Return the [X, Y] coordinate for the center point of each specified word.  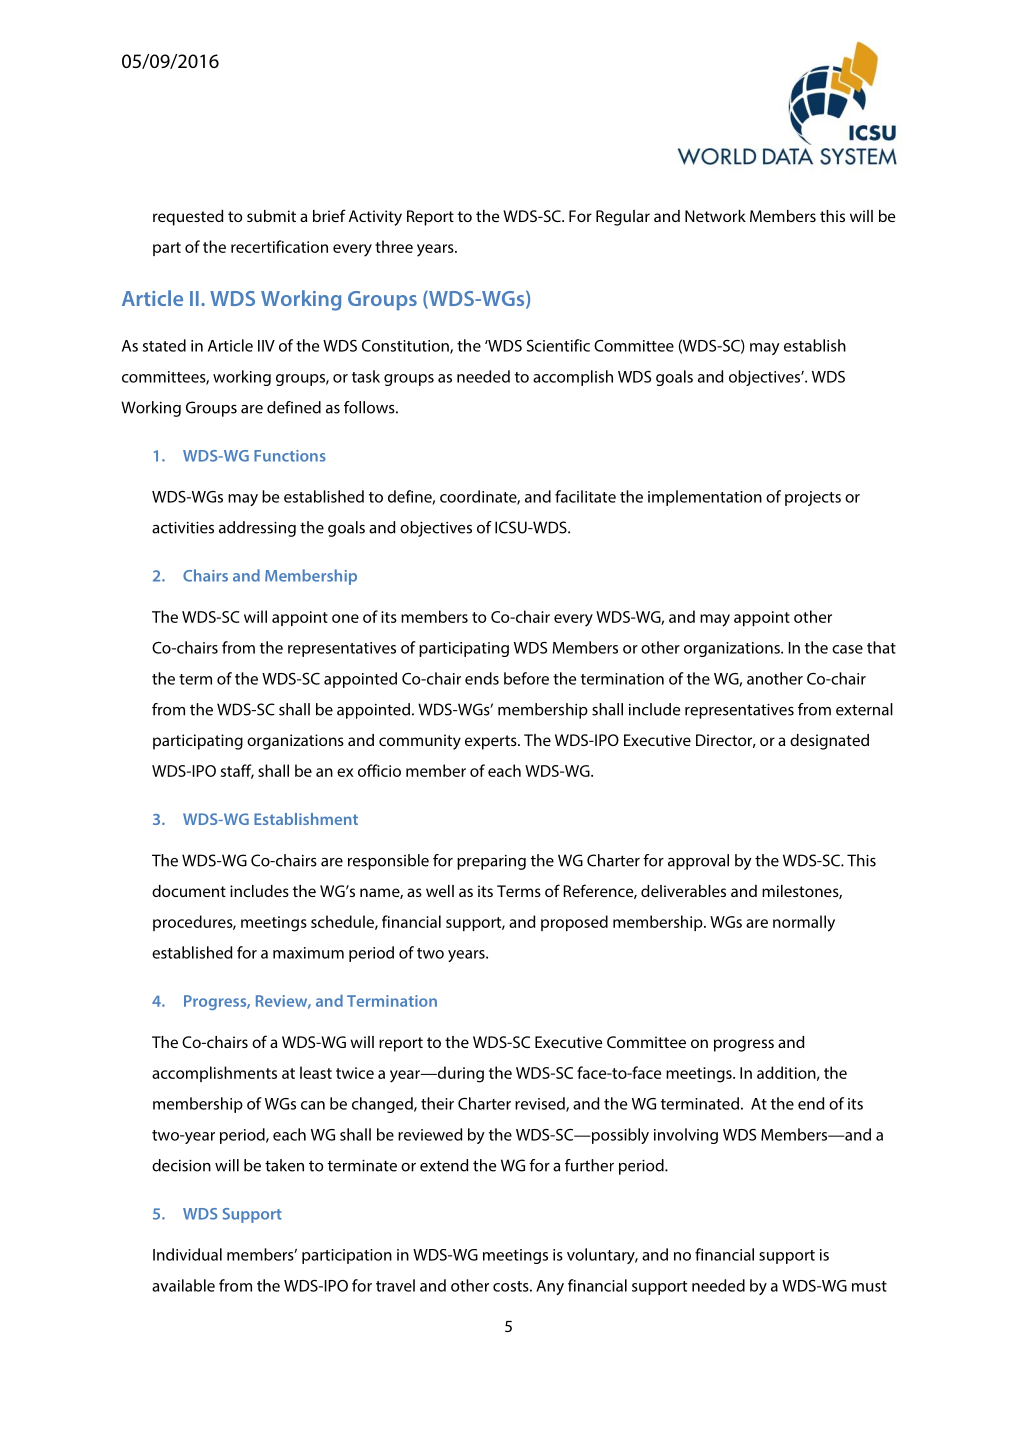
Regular [623, 218]
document [189, 891]
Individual [187, 1254]
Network [715, 216]
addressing [257, 529]
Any [550, 1287]
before [526, 678]
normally [804, 923]
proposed [574, 923]
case [847, 649]
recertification [279, 246]
